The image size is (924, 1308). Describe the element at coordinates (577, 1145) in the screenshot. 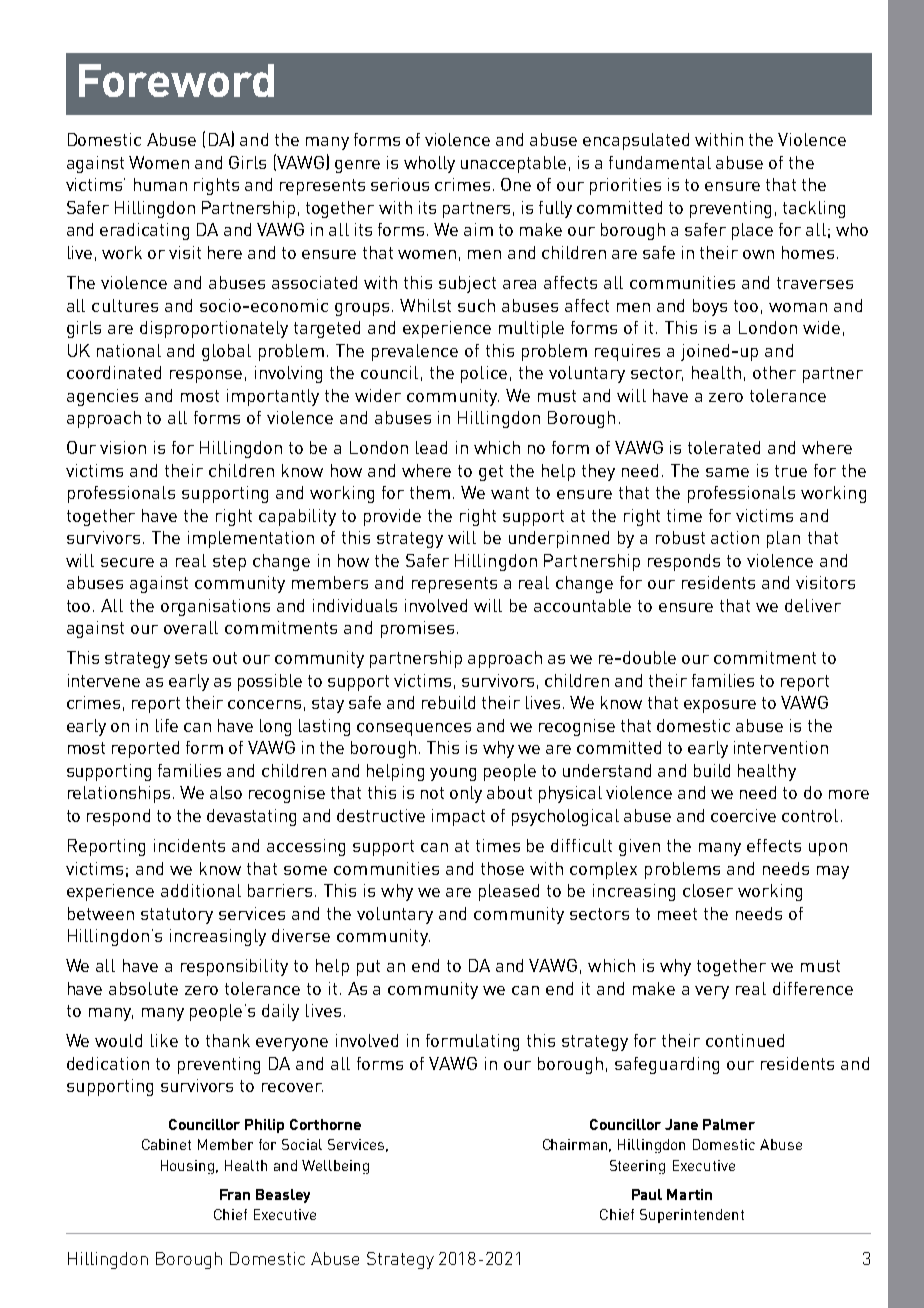

I see `Chairman` at that location.
